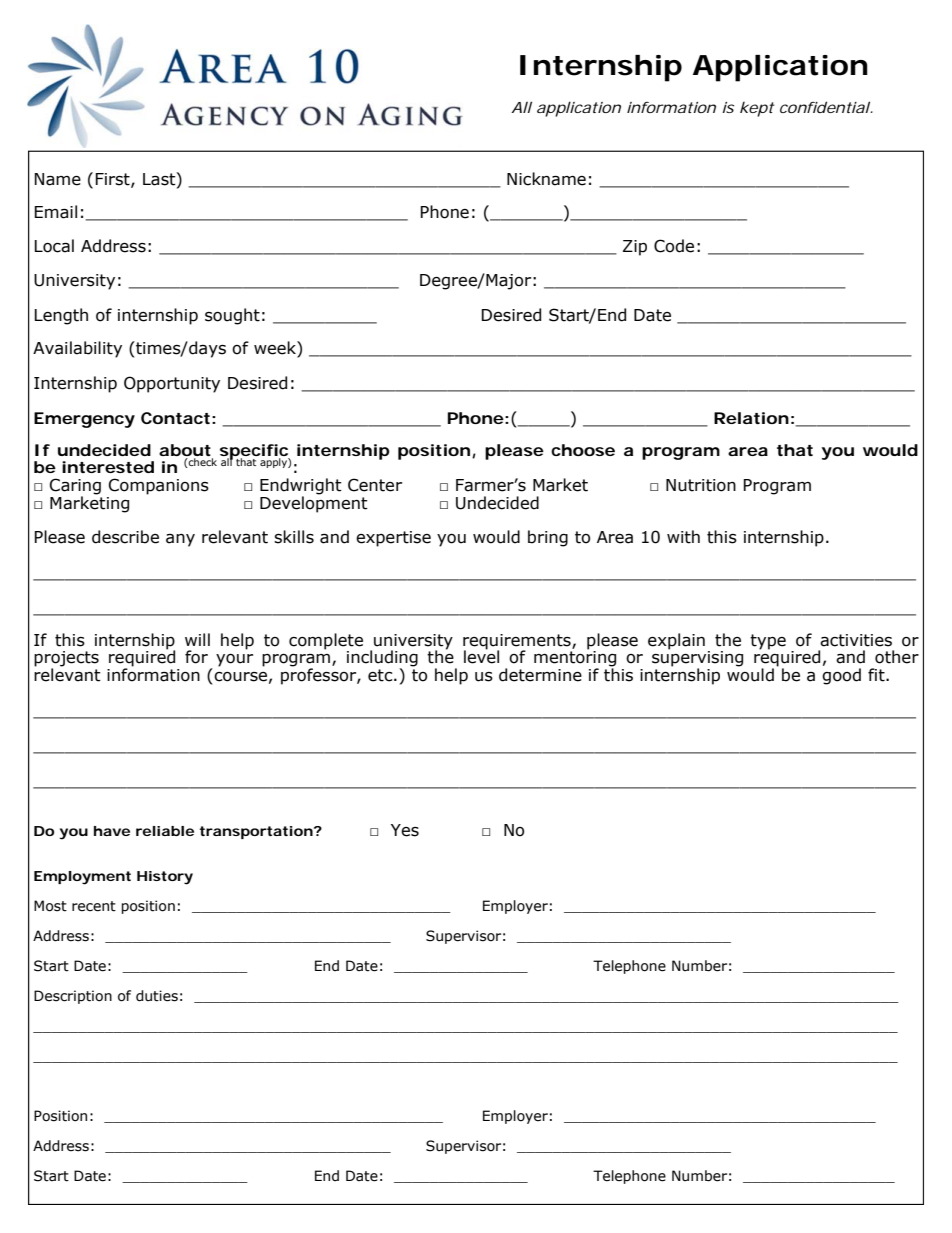 The width and height of the screenshot is (952, 1233). What do you see at coordinates (757, 109) in the screenshot?
I see `kept` at bounding box center [757, 109].
